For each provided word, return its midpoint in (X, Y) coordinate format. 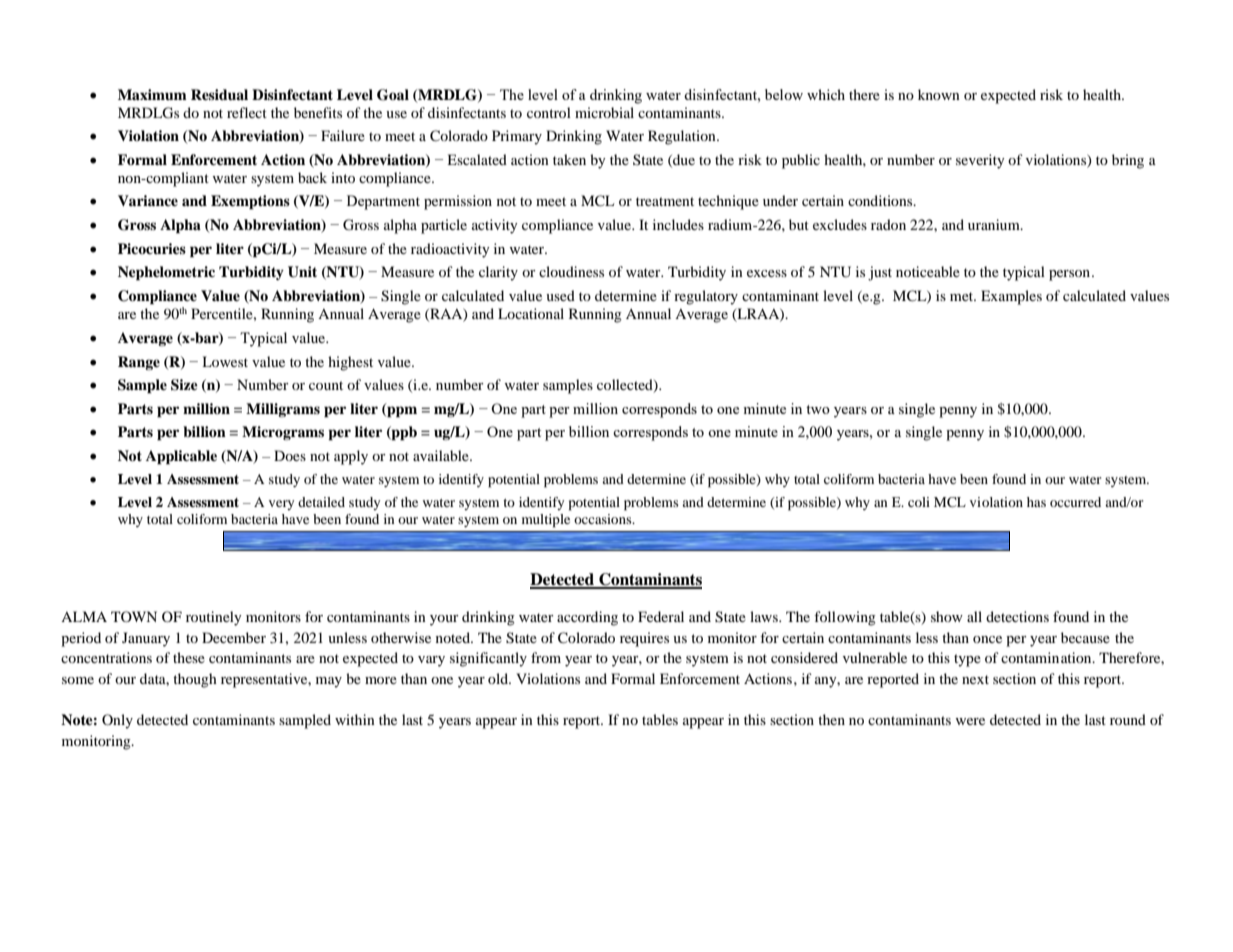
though (195, 680)
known (939, 94)
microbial (604, 112)
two (818, 409)
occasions (604, 519)
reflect (247, 112)
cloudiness (571, 271)
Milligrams (283, 410)
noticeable (928, 271)
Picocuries (152, 248)
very (281, 505)
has (1036, 502)
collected (626, 386)
